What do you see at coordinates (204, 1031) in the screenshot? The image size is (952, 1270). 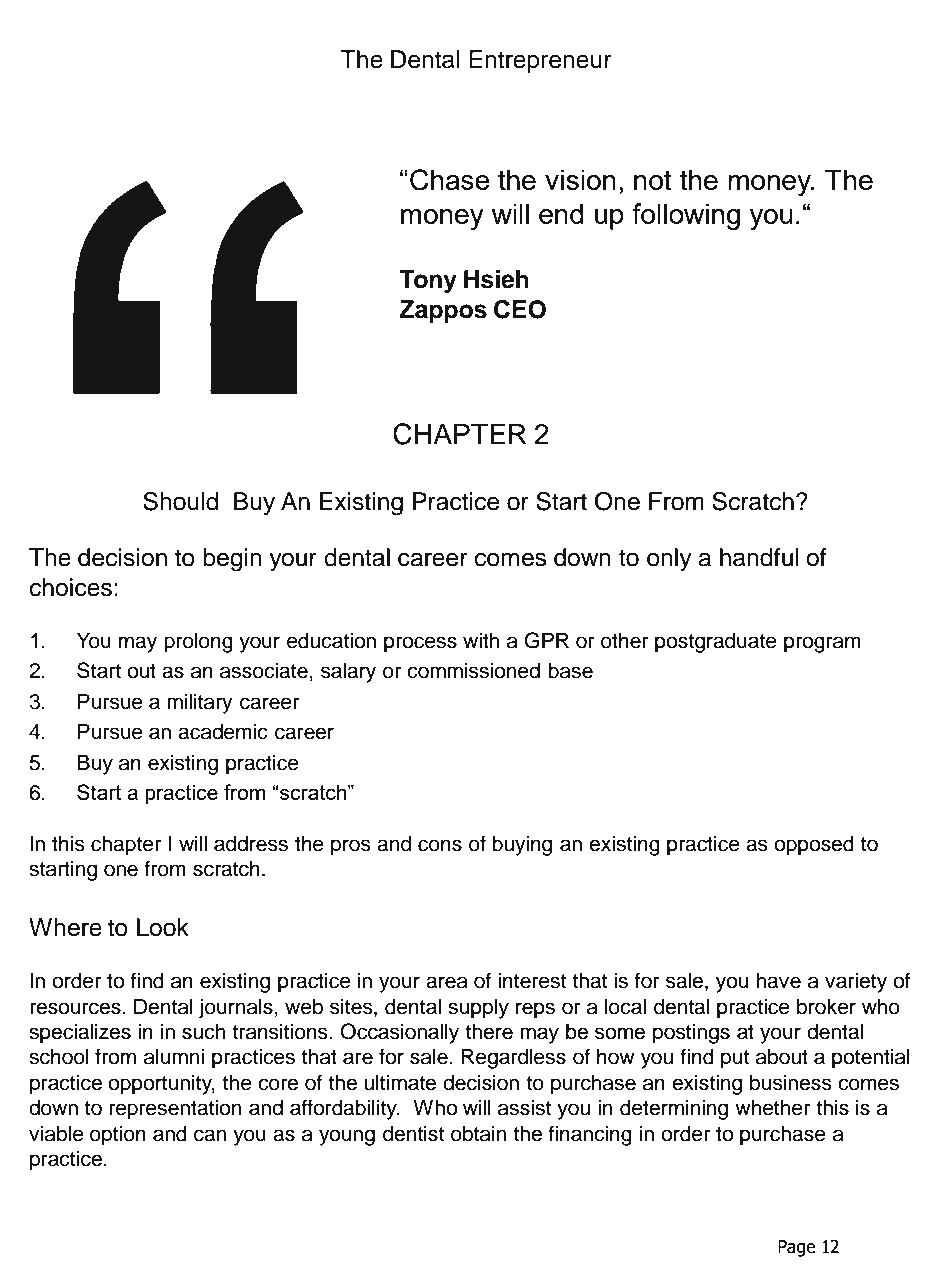 I see `such` at bounding box center [204, 1031].
